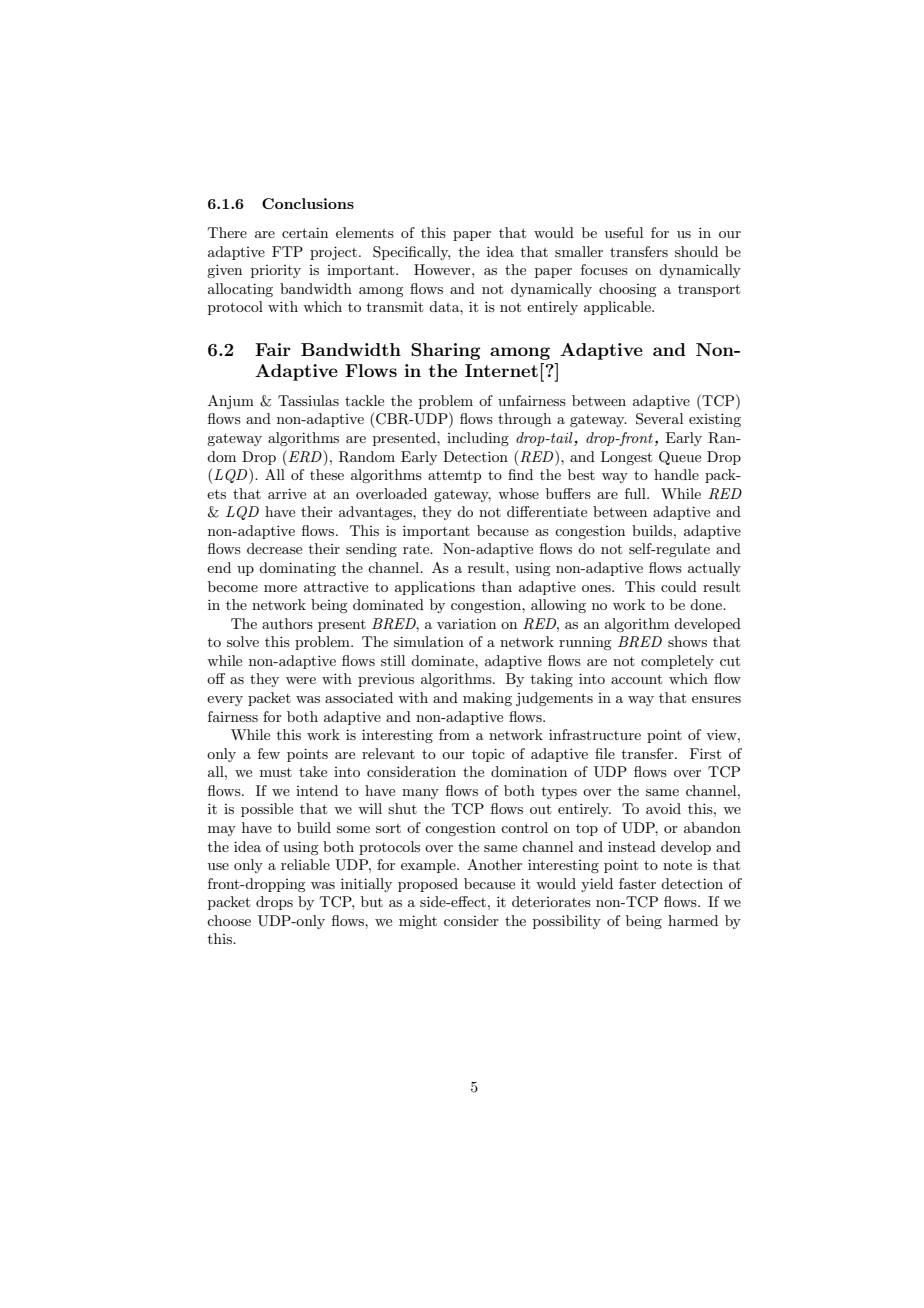 This document has height=1308, width=924. What do you see at coordinates (428, 885) in the document?
I see `proposed` at bounding box center [428, 885].
